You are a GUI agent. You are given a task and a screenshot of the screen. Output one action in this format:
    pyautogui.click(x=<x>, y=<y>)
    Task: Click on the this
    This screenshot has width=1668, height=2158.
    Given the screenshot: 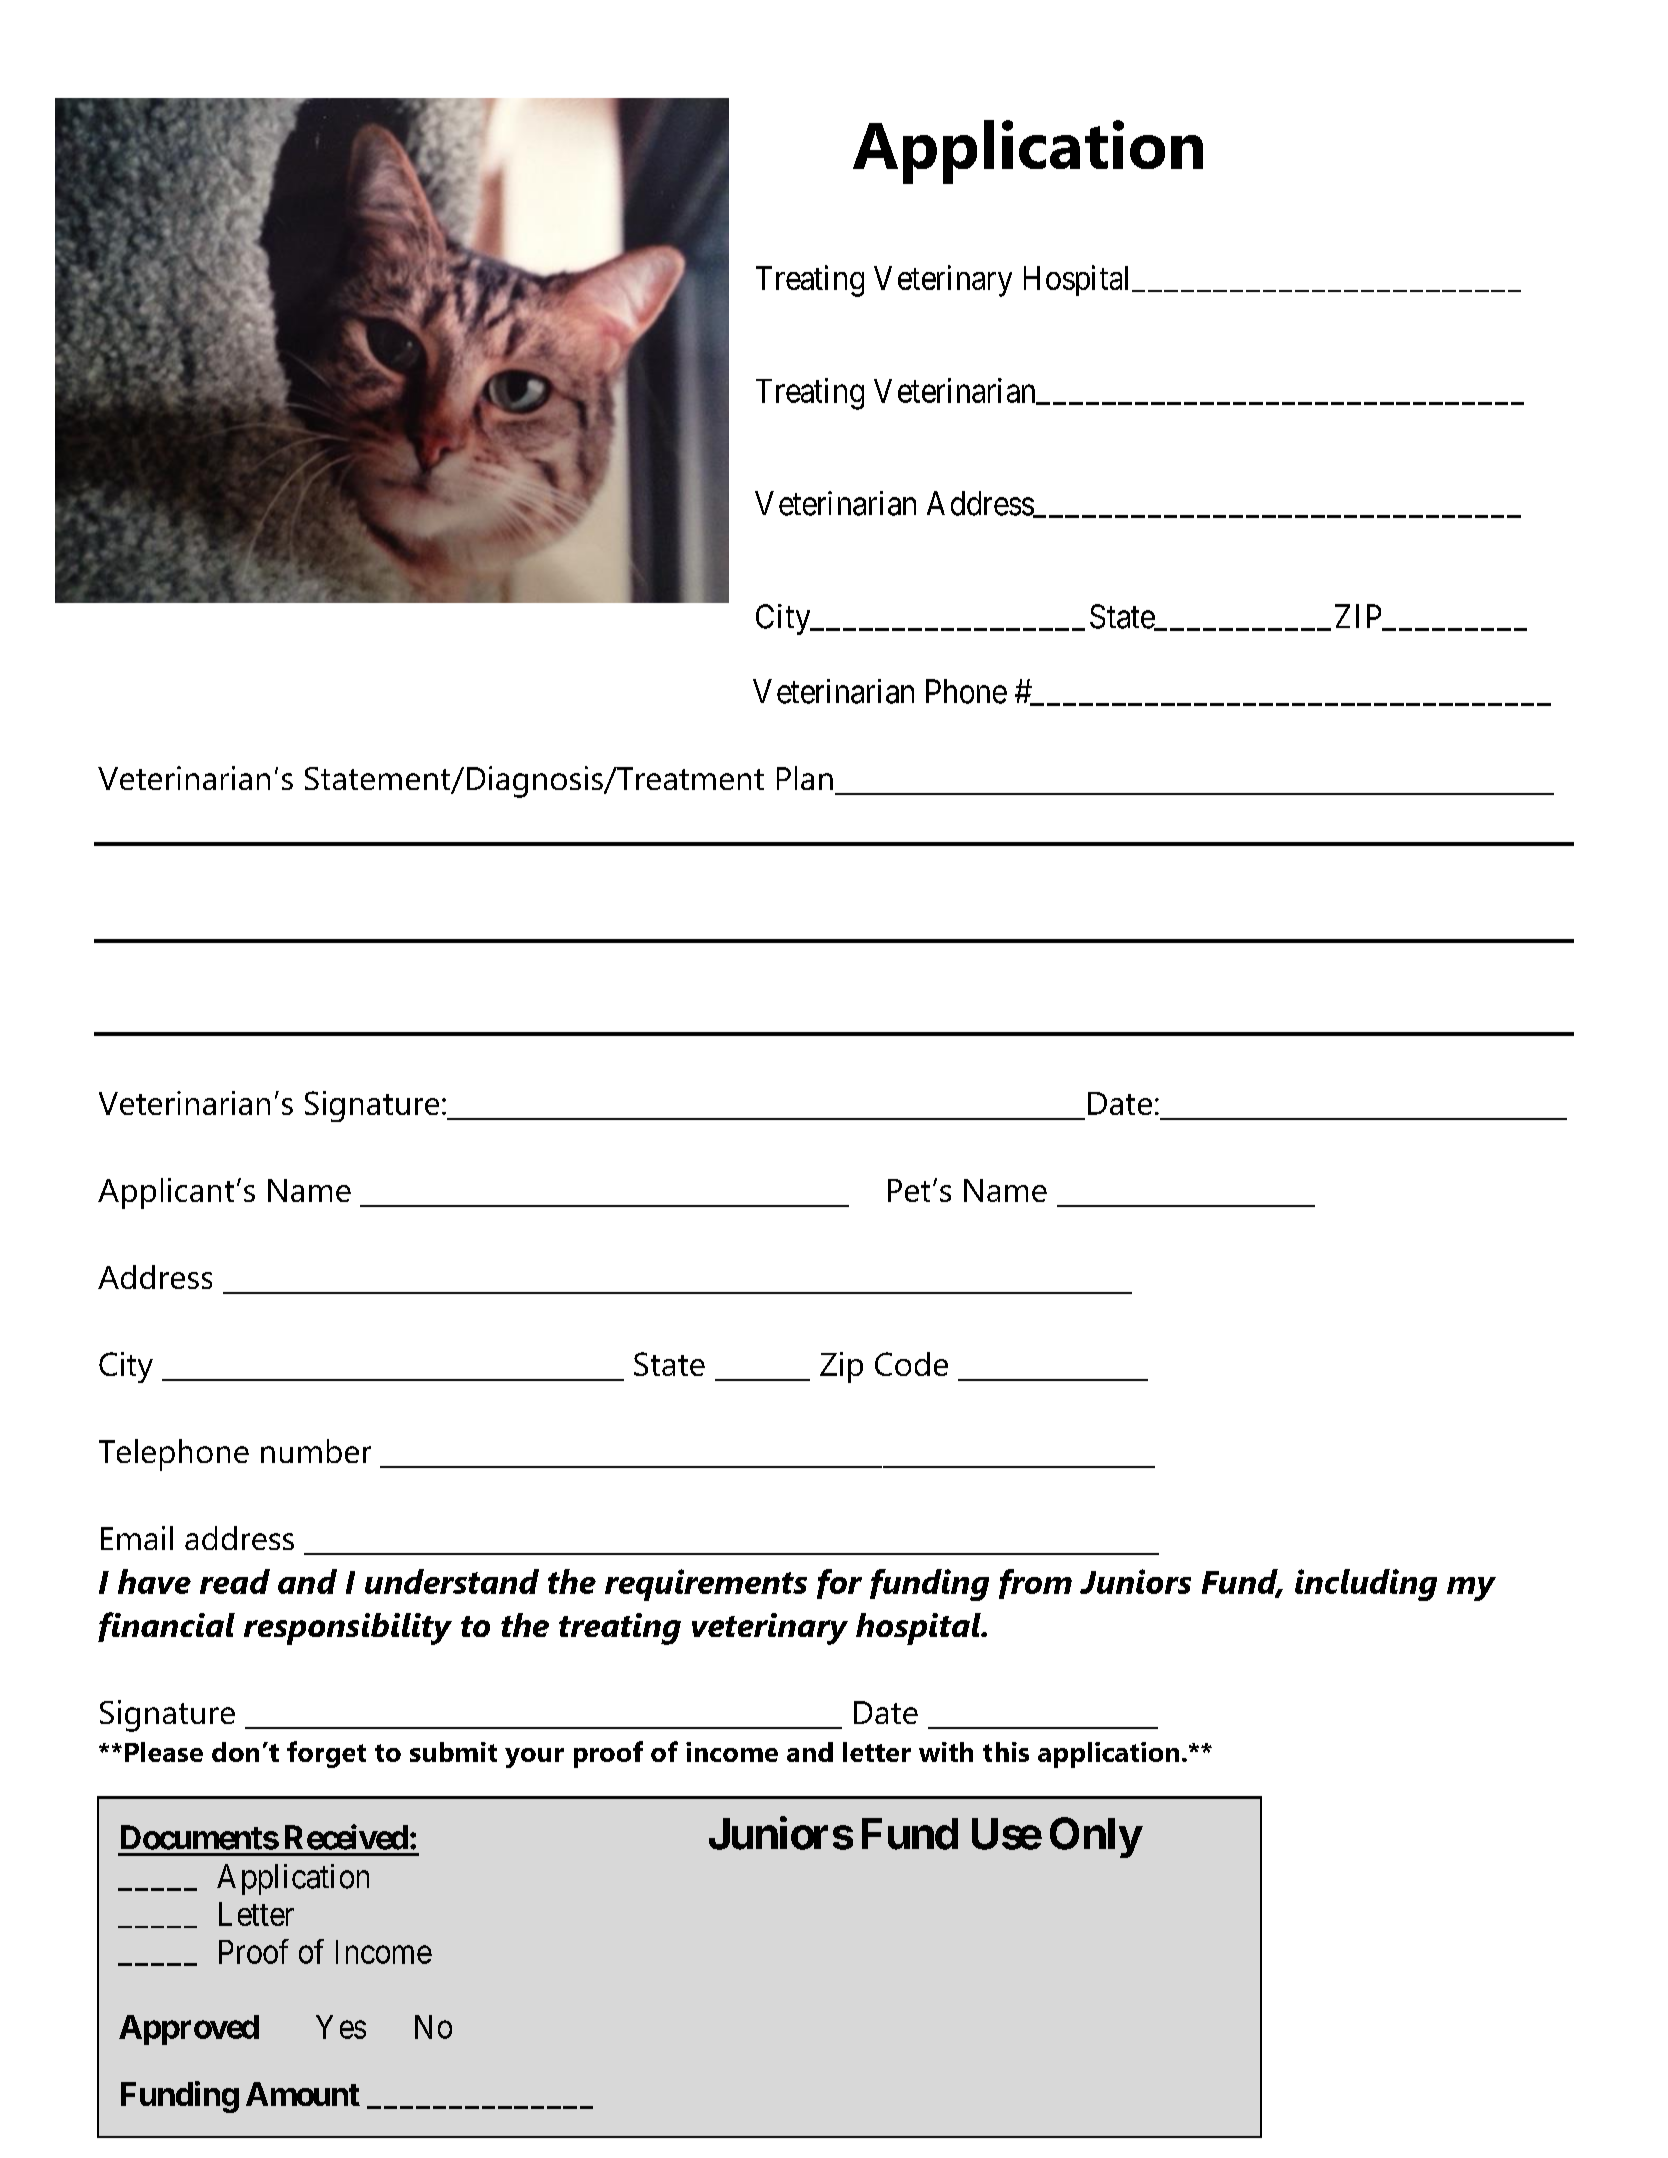 What is the action you would take?
    pyautogui.click(x=1006, y=1752)
